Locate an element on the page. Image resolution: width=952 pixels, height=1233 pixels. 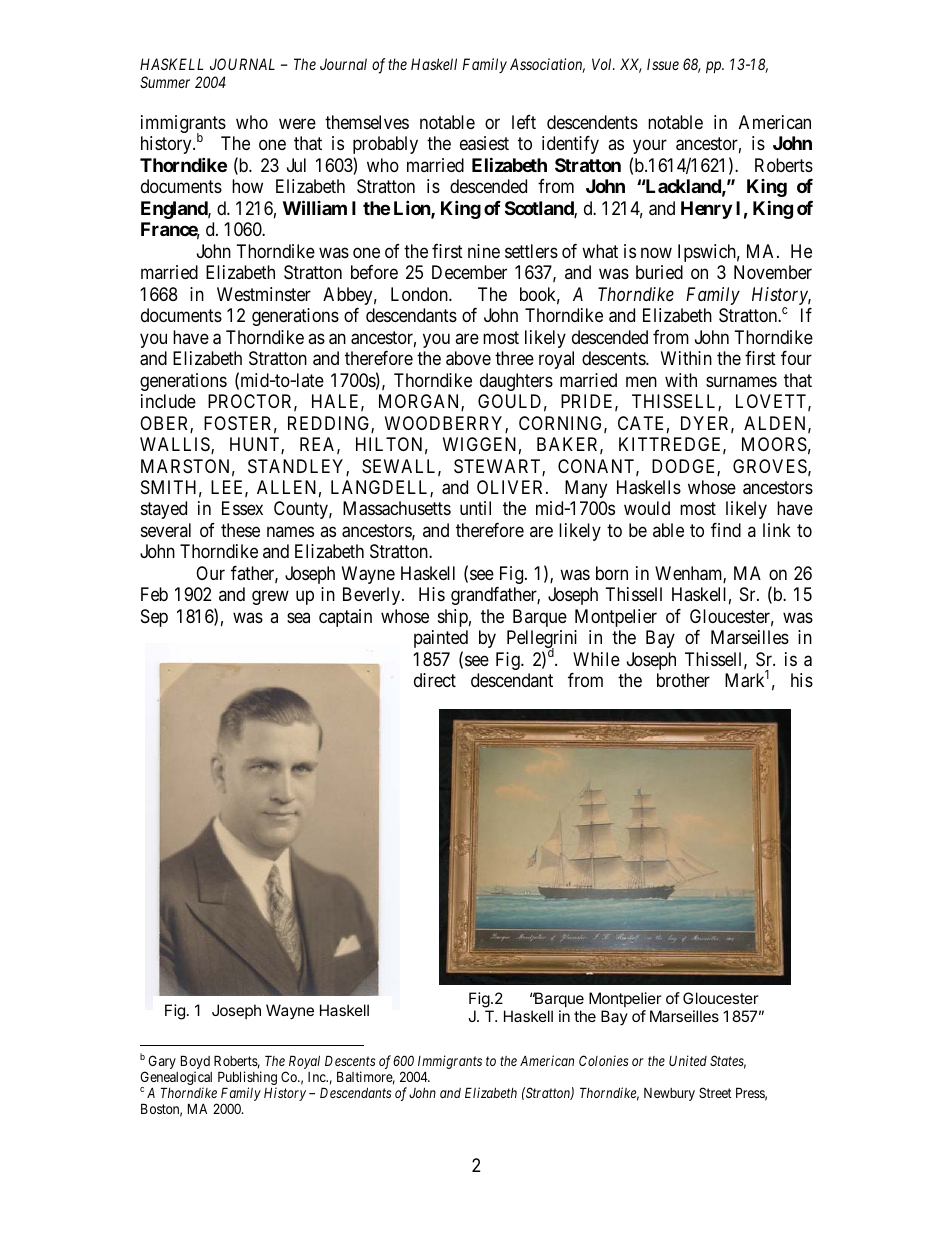
Publishing is located at coordinates (247, 1079).
